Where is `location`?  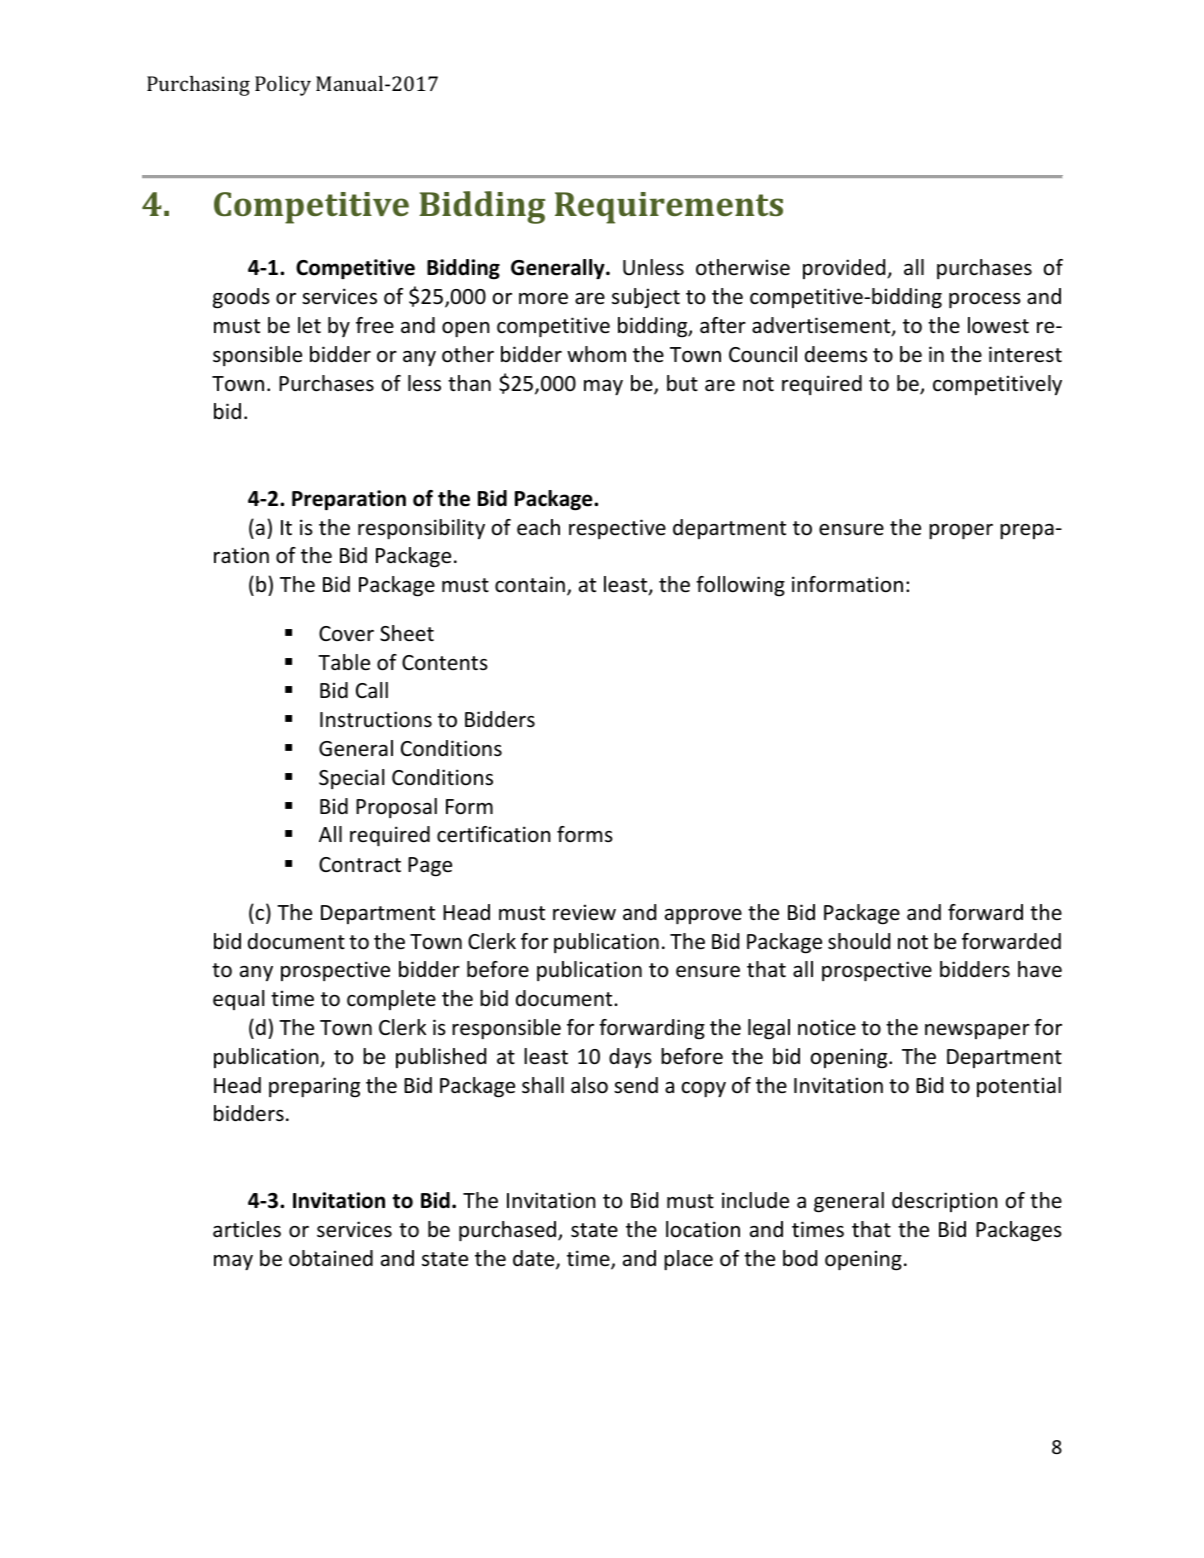
location is located at coordinates (703, 1229).
